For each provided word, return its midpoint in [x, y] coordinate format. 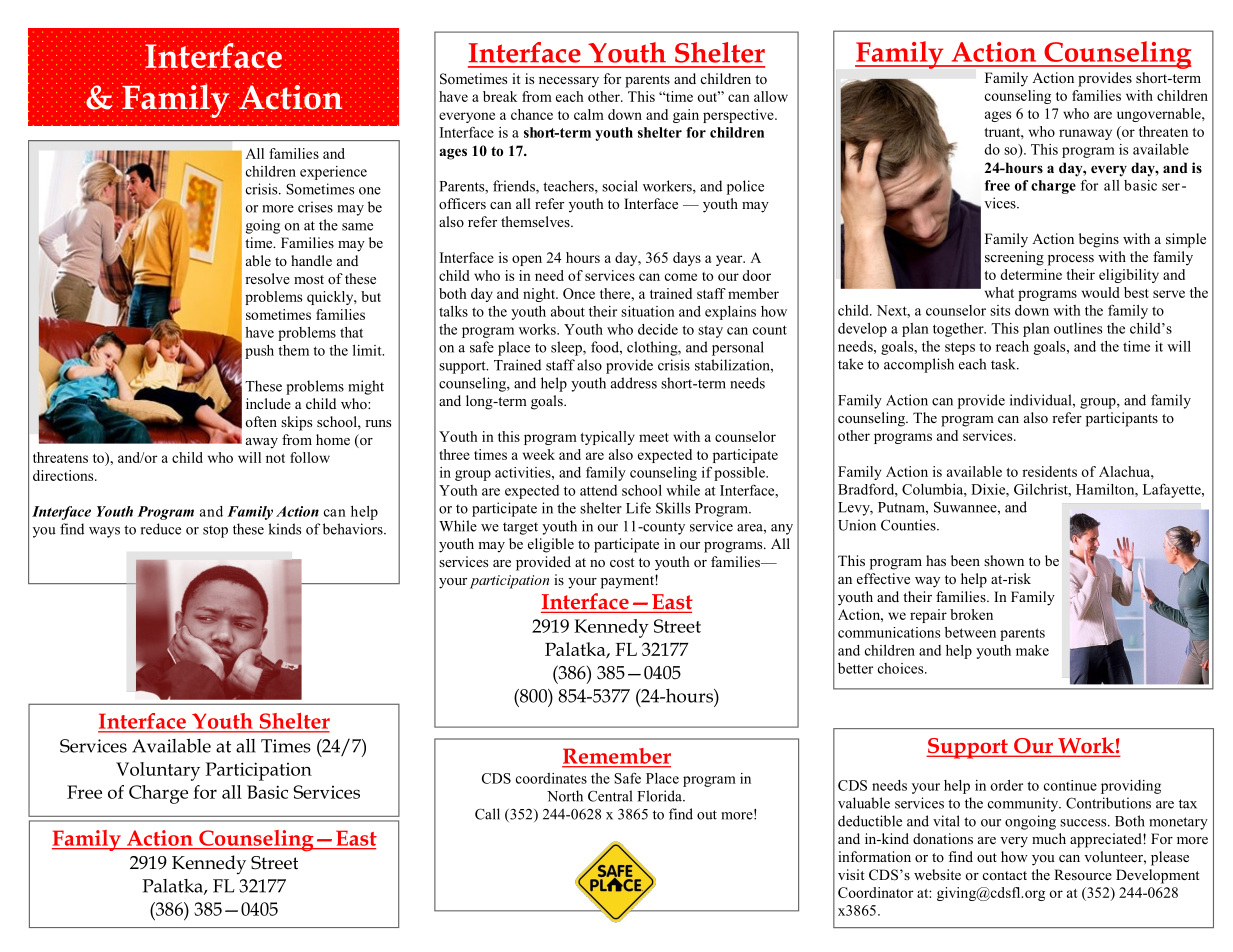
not [275, 458]
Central [610, 796]
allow [771, 96]
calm [589, 114]
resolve [267, 278]
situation [648, 311]
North [565, 796]
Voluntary [158, 771]
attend [598, 490]
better [855, 668]
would [1101, 292]
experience [333, 173]
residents [1049, 471]
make [1032, 650]
